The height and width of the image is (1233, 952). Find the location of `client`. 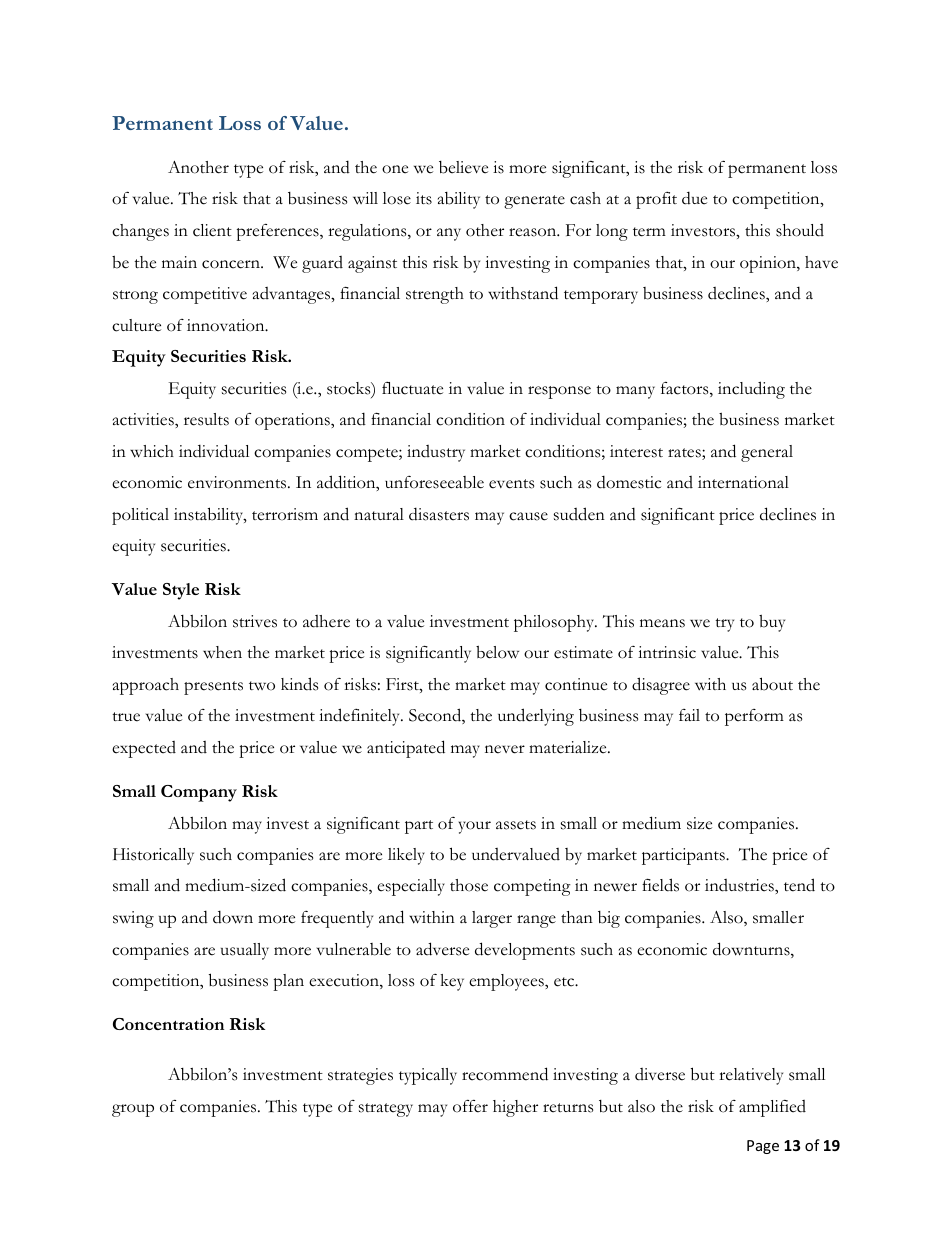

client is located at coordinates (212, 230).
